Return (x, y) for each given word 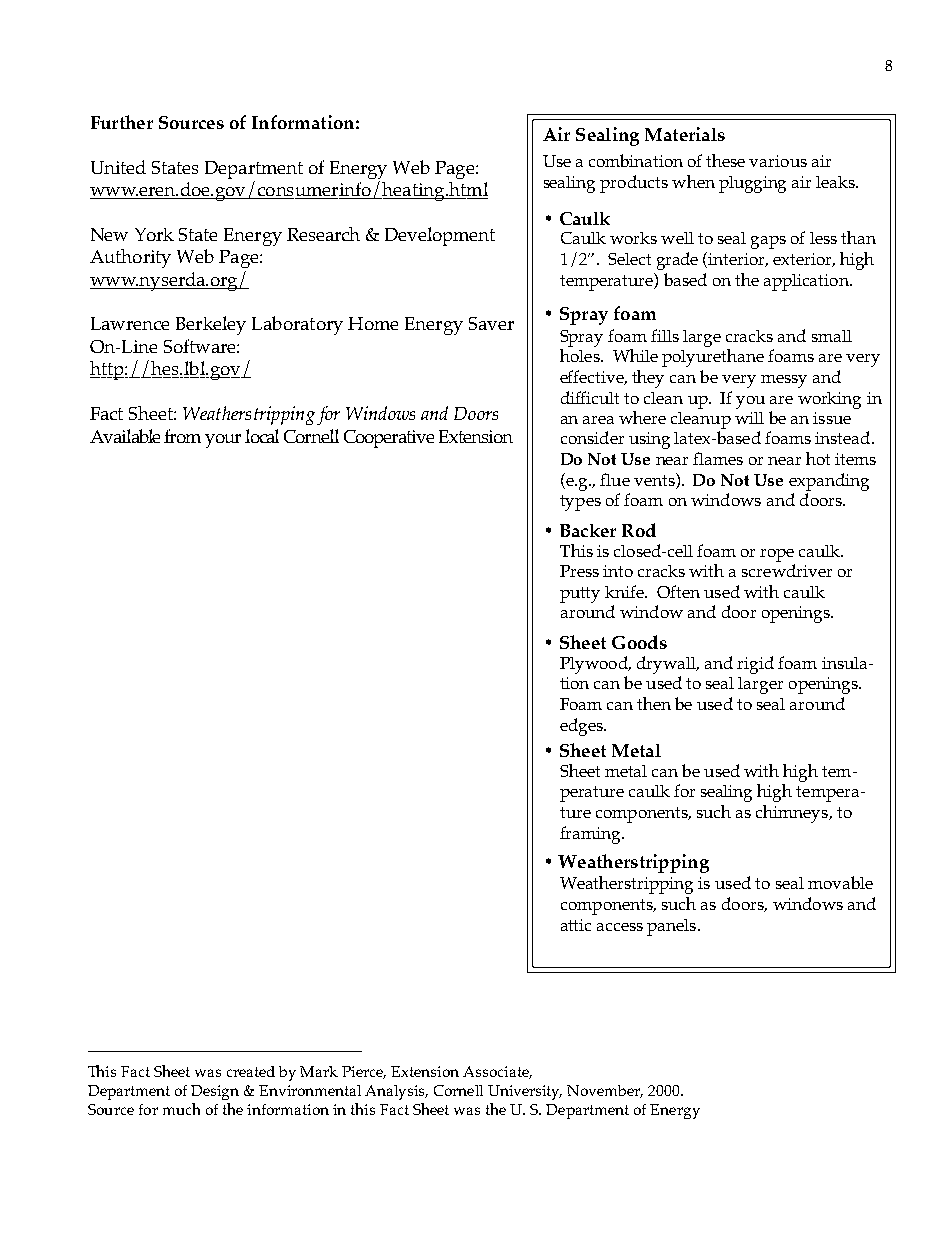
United (118, 167)
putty (580, 595)
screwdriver (787, 570)
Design (215, 1092)
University (525, 1092)
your (223, 441)
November (605, 1091)
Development (440, 236)
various (778, 161)
